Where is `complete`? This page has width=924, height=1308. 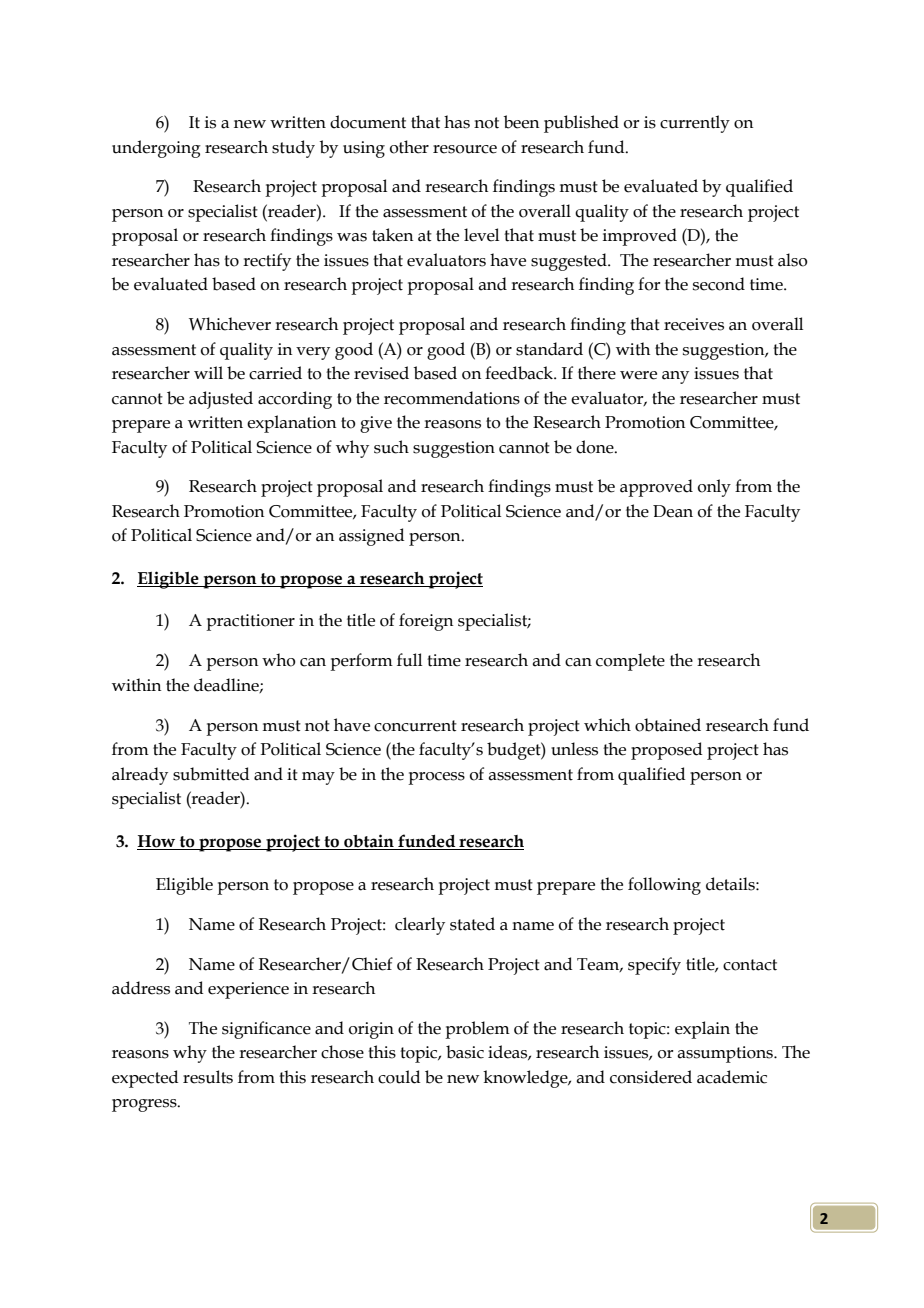 complete is located at coordinates (630, 662).
